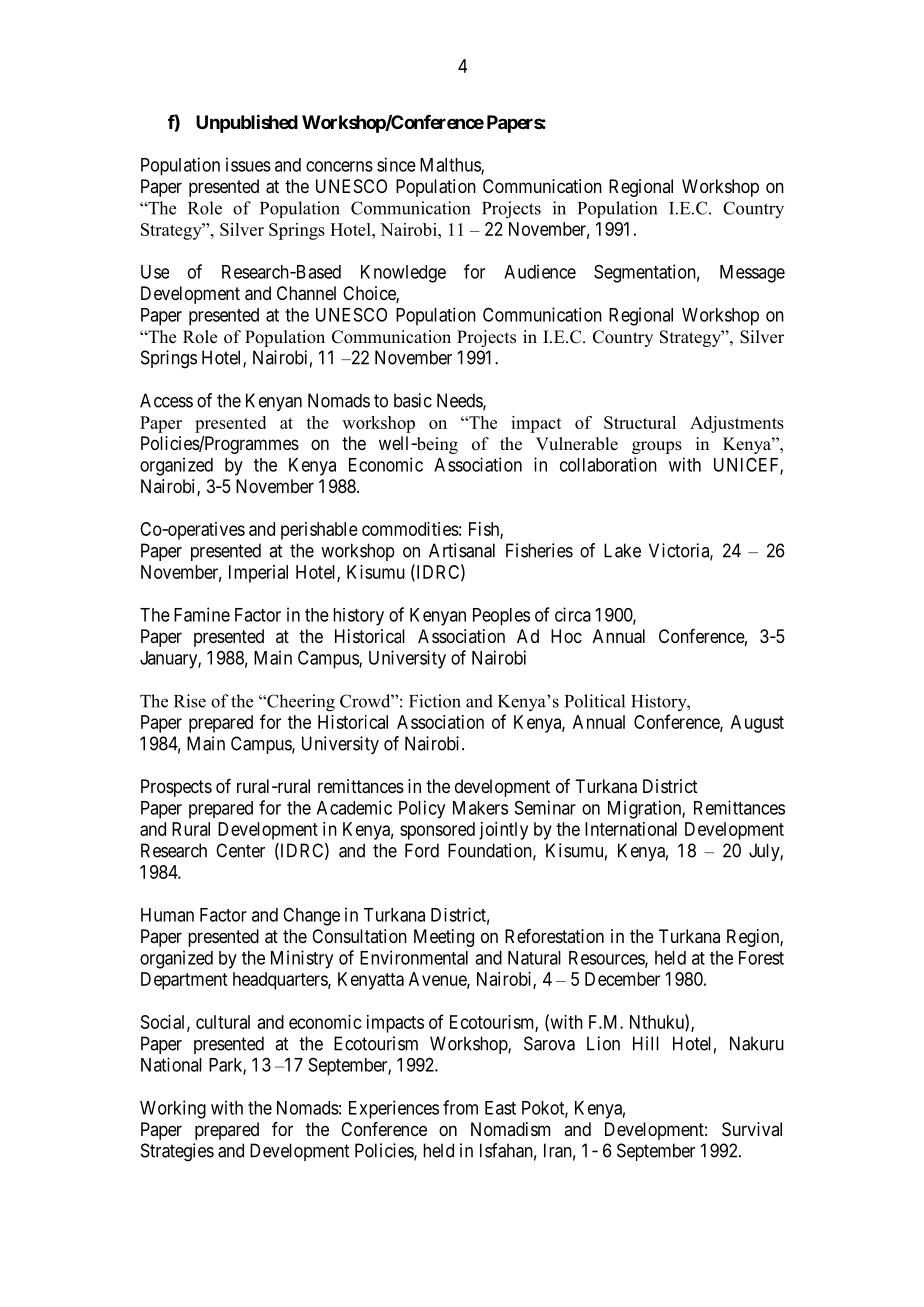  What do you see at coordinates (460, 1107) in the image?
I see `from` at bounding box center [460, 1107].
